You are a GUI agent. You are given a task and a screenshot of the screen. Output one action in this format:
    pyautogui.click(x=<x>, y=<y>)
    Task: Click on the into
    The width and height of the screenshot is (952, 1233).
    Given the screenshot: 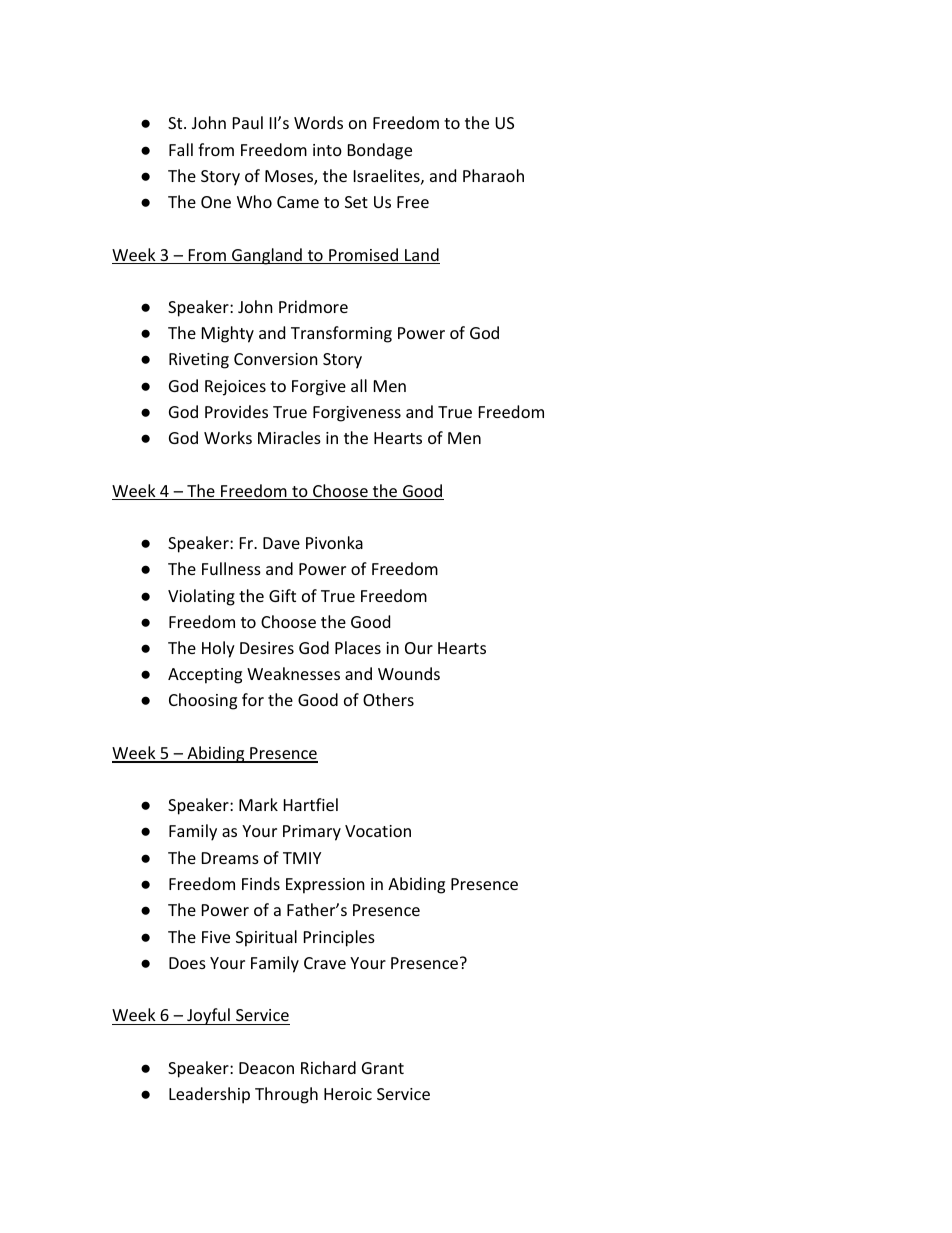 What is the action you would take?
    pyautogui.click(x=327, y=150)
